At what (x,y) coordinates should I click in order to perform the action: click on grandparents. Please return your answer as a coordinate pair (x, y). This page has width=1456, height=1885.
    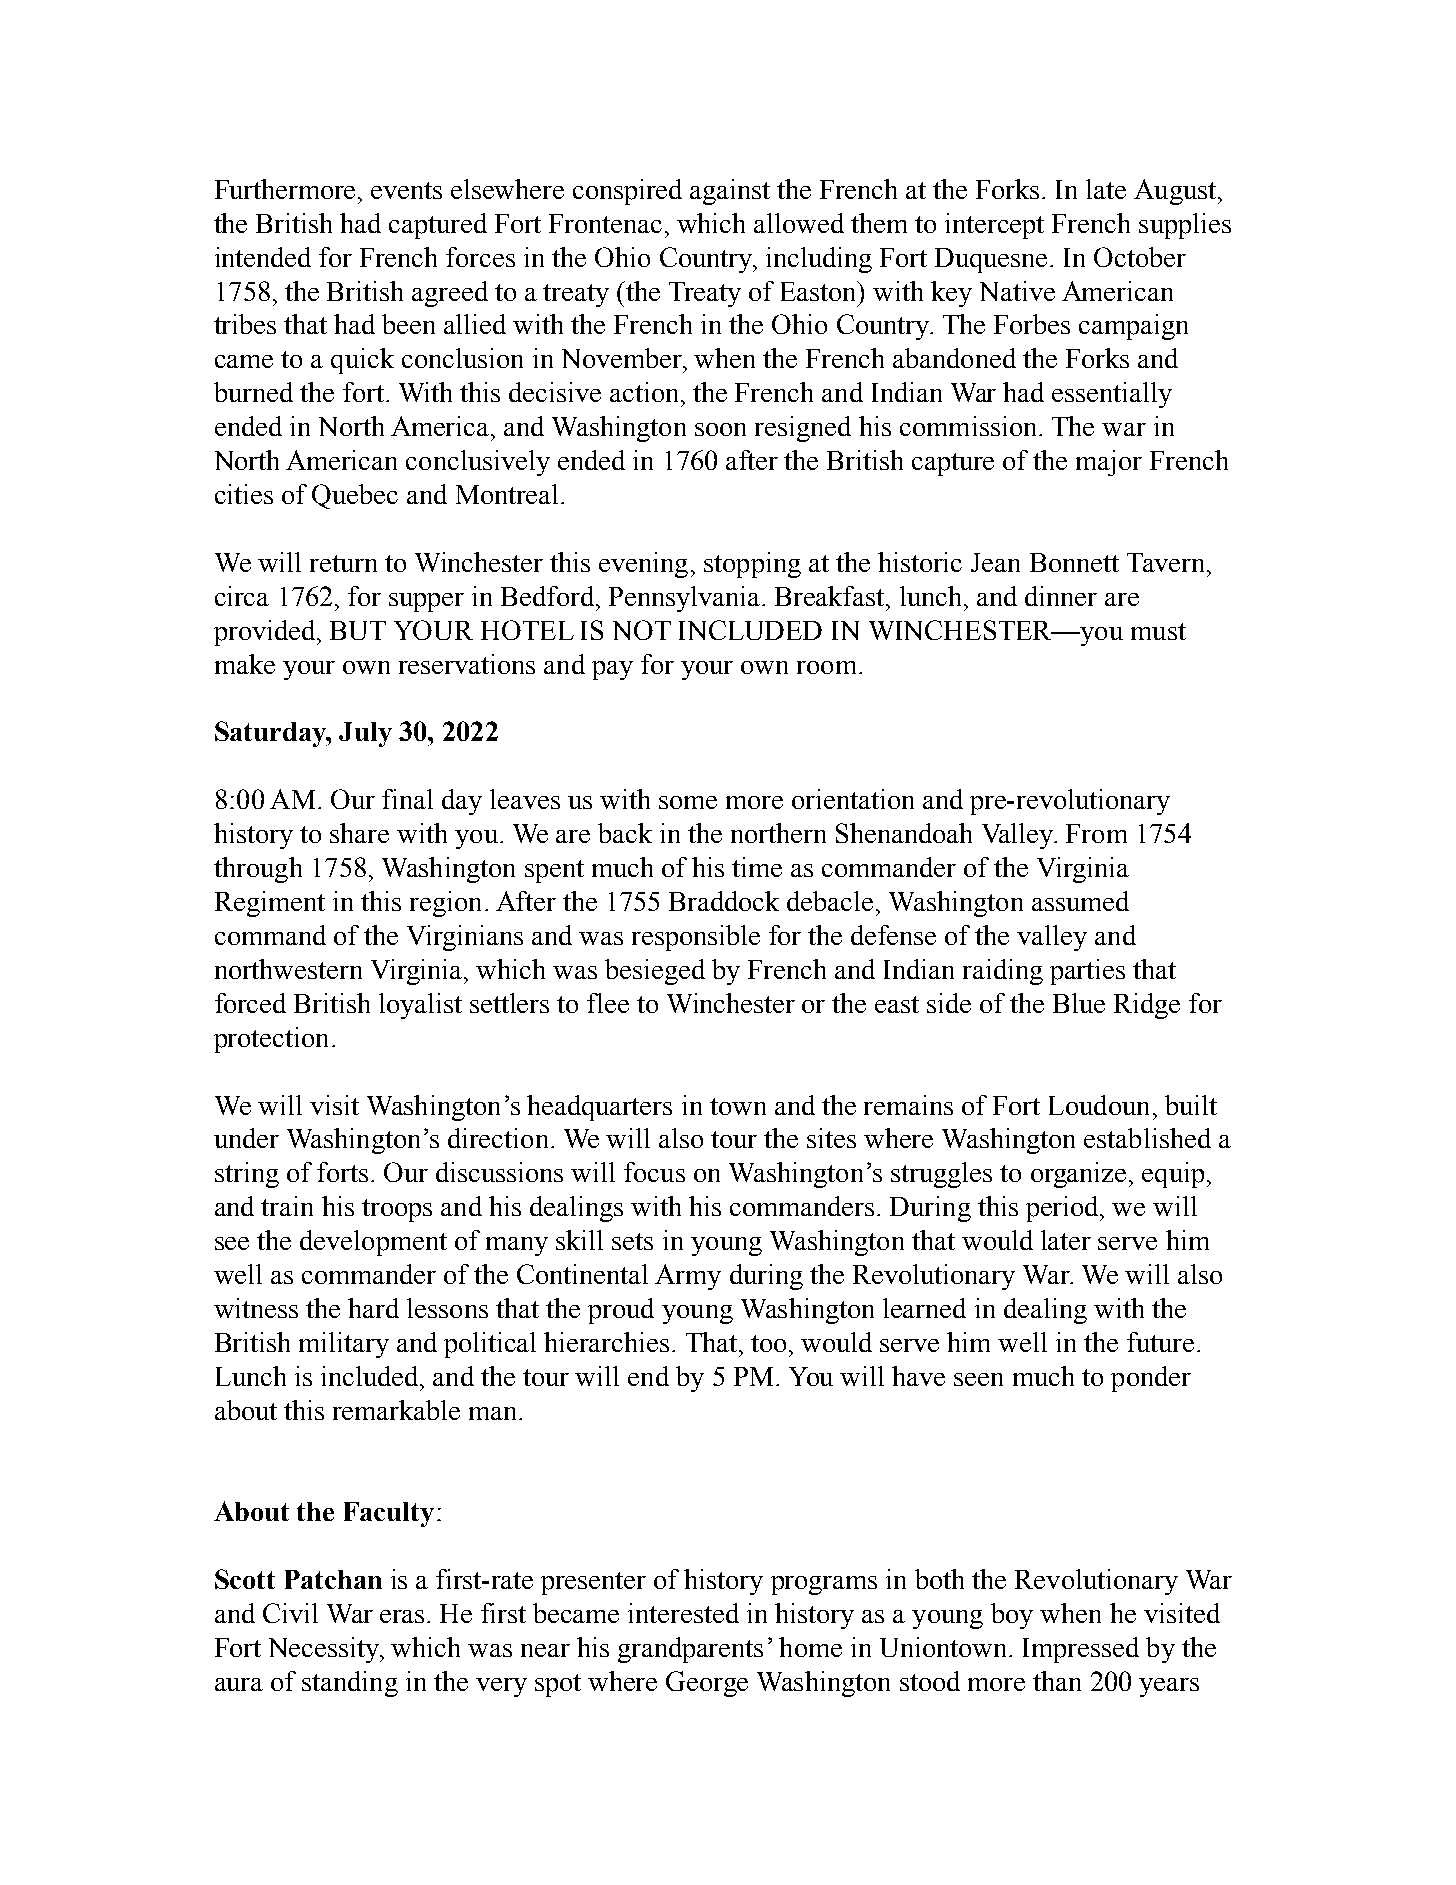
    Looking at the image, I should click on (690, 1650).
